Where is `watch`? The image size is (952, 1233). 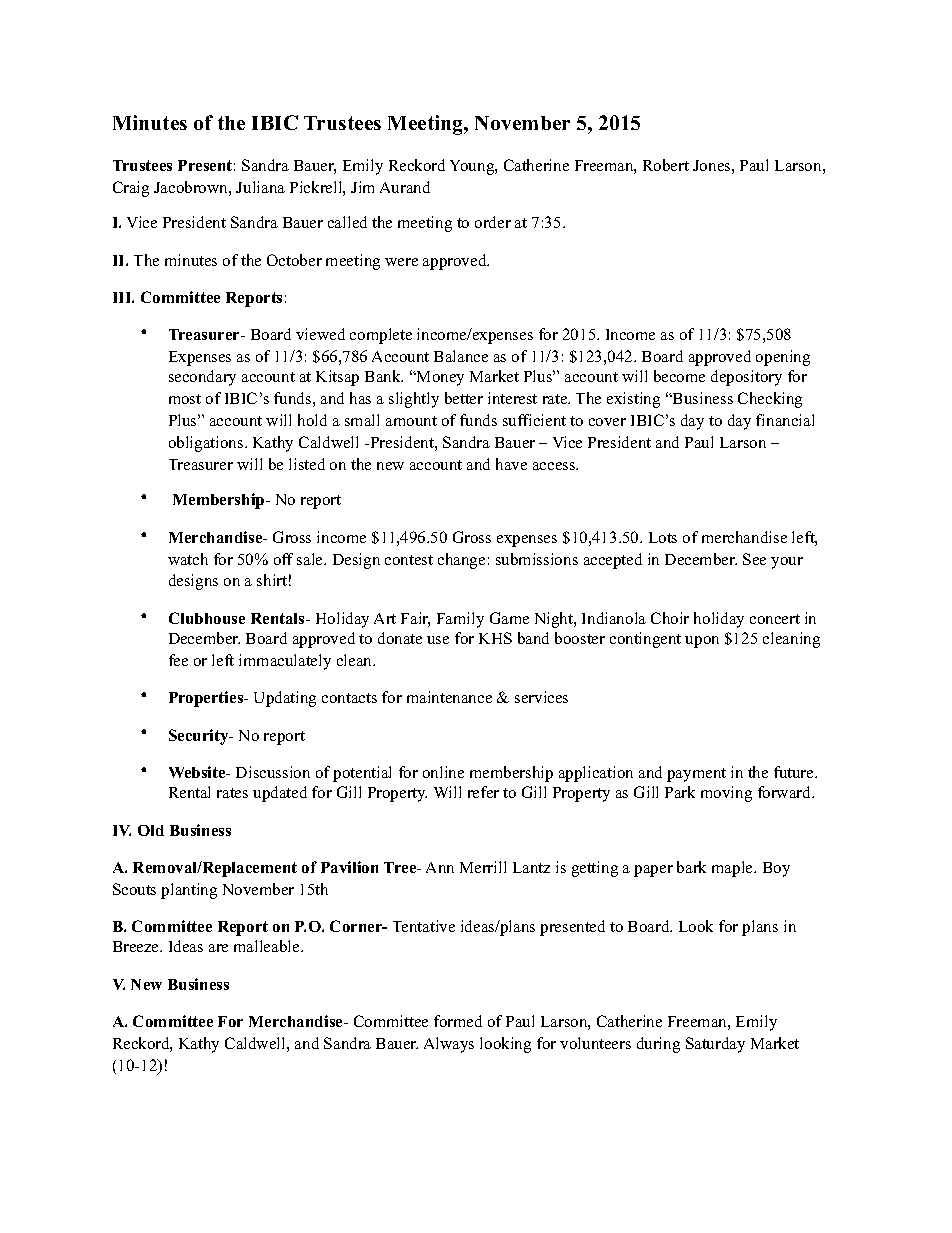 watch is located at coordinates (188, 559).
